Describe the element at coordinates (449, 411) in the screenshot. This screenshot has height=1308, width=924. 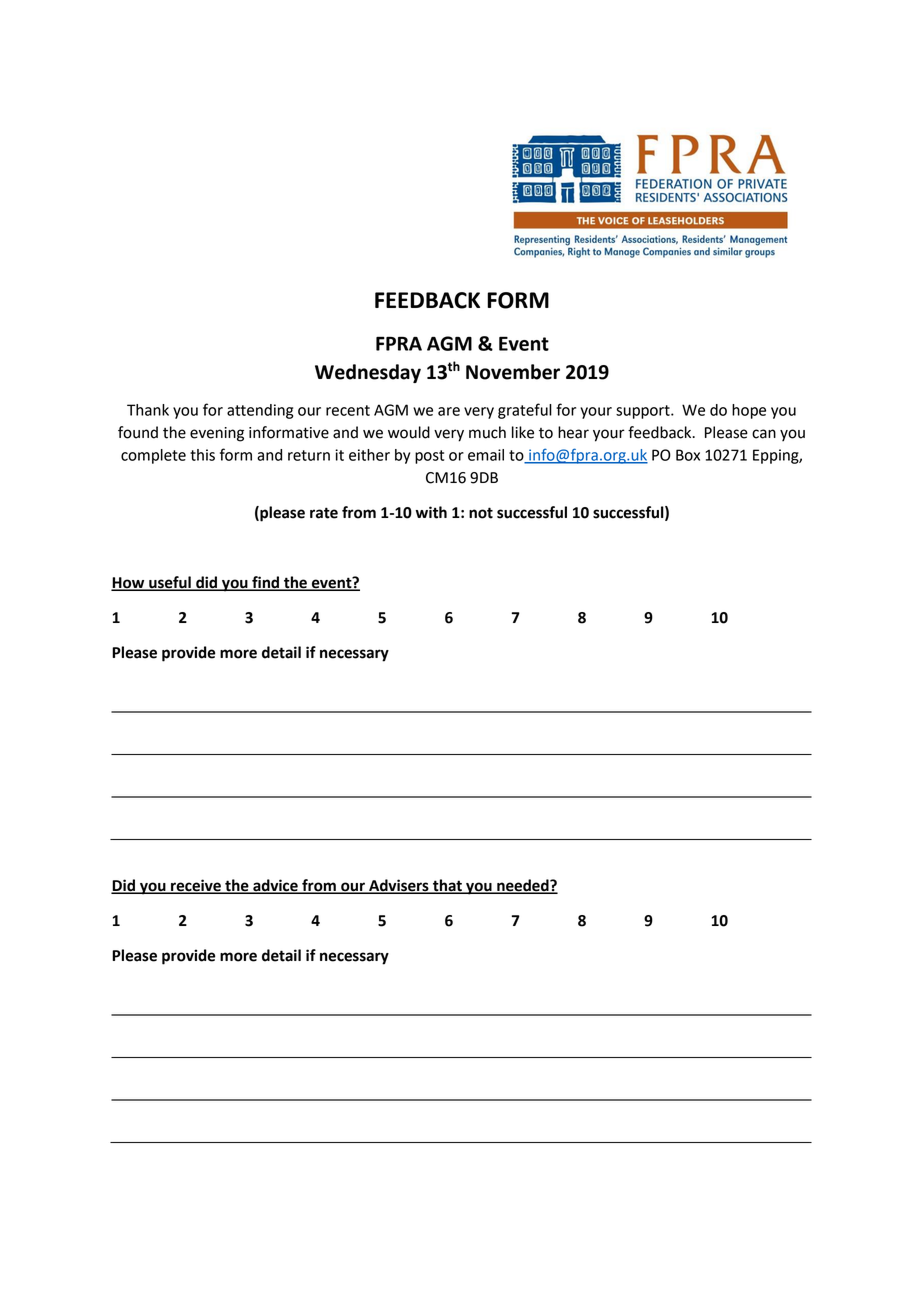
I see `are` at that location.
